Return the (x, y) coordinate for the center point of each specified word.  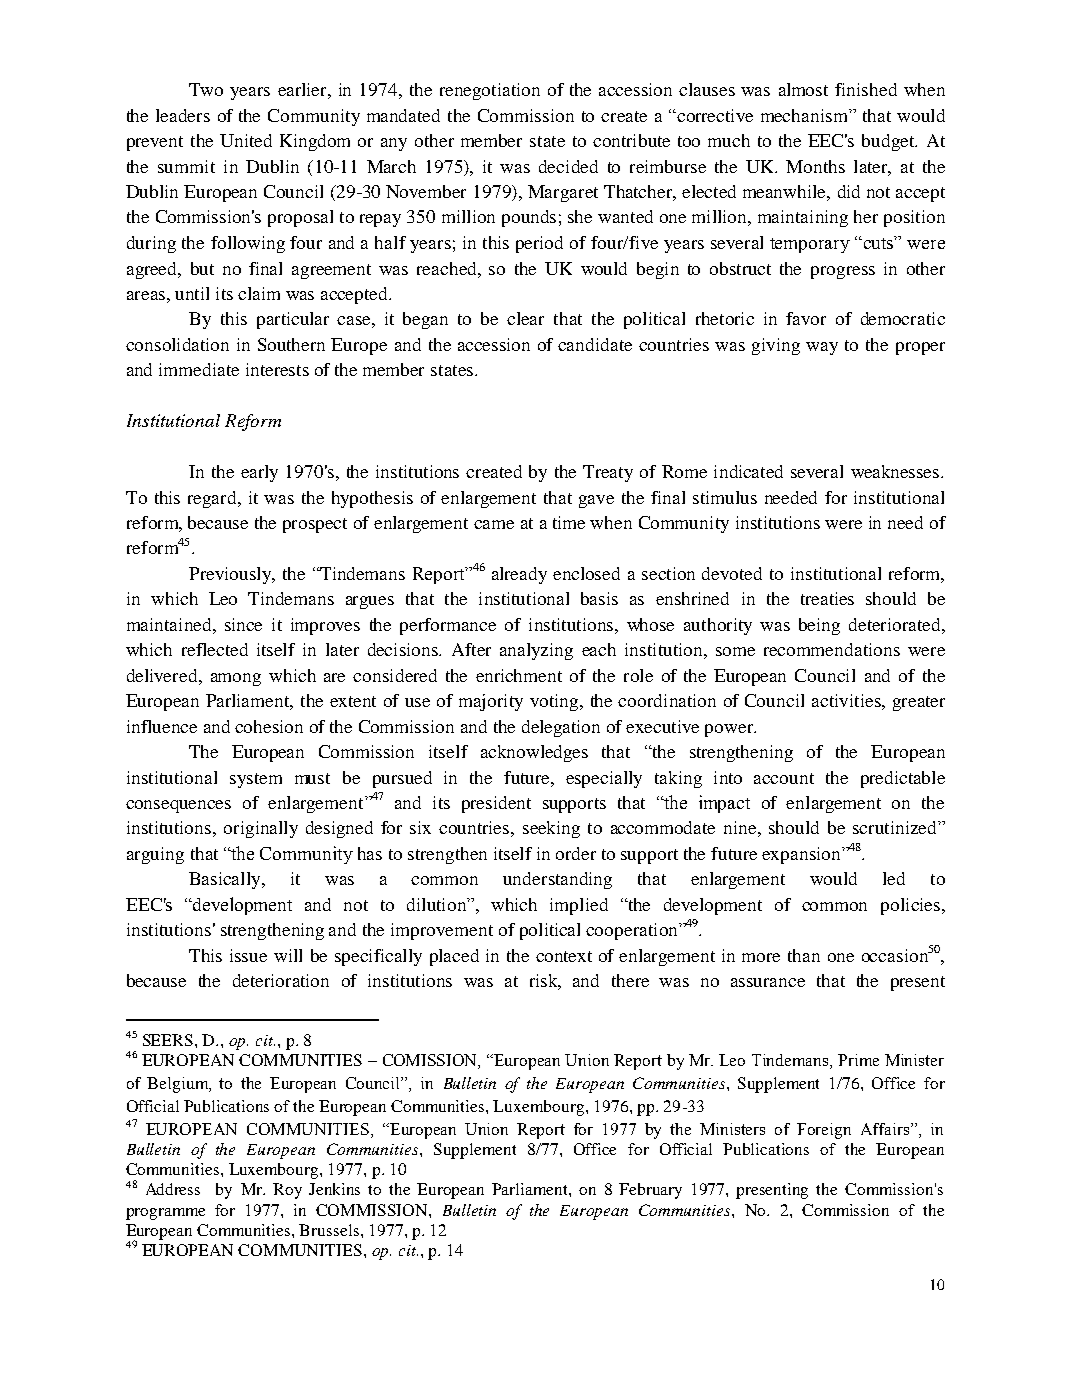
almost (803, 89)
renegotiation (490, 91)
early (259, 473)
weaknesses (896, 471)
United (246, 140)
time (569, 522)
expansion (802, 855)
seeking (551, 829)
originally (261, 829)
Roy (287, 1191)
